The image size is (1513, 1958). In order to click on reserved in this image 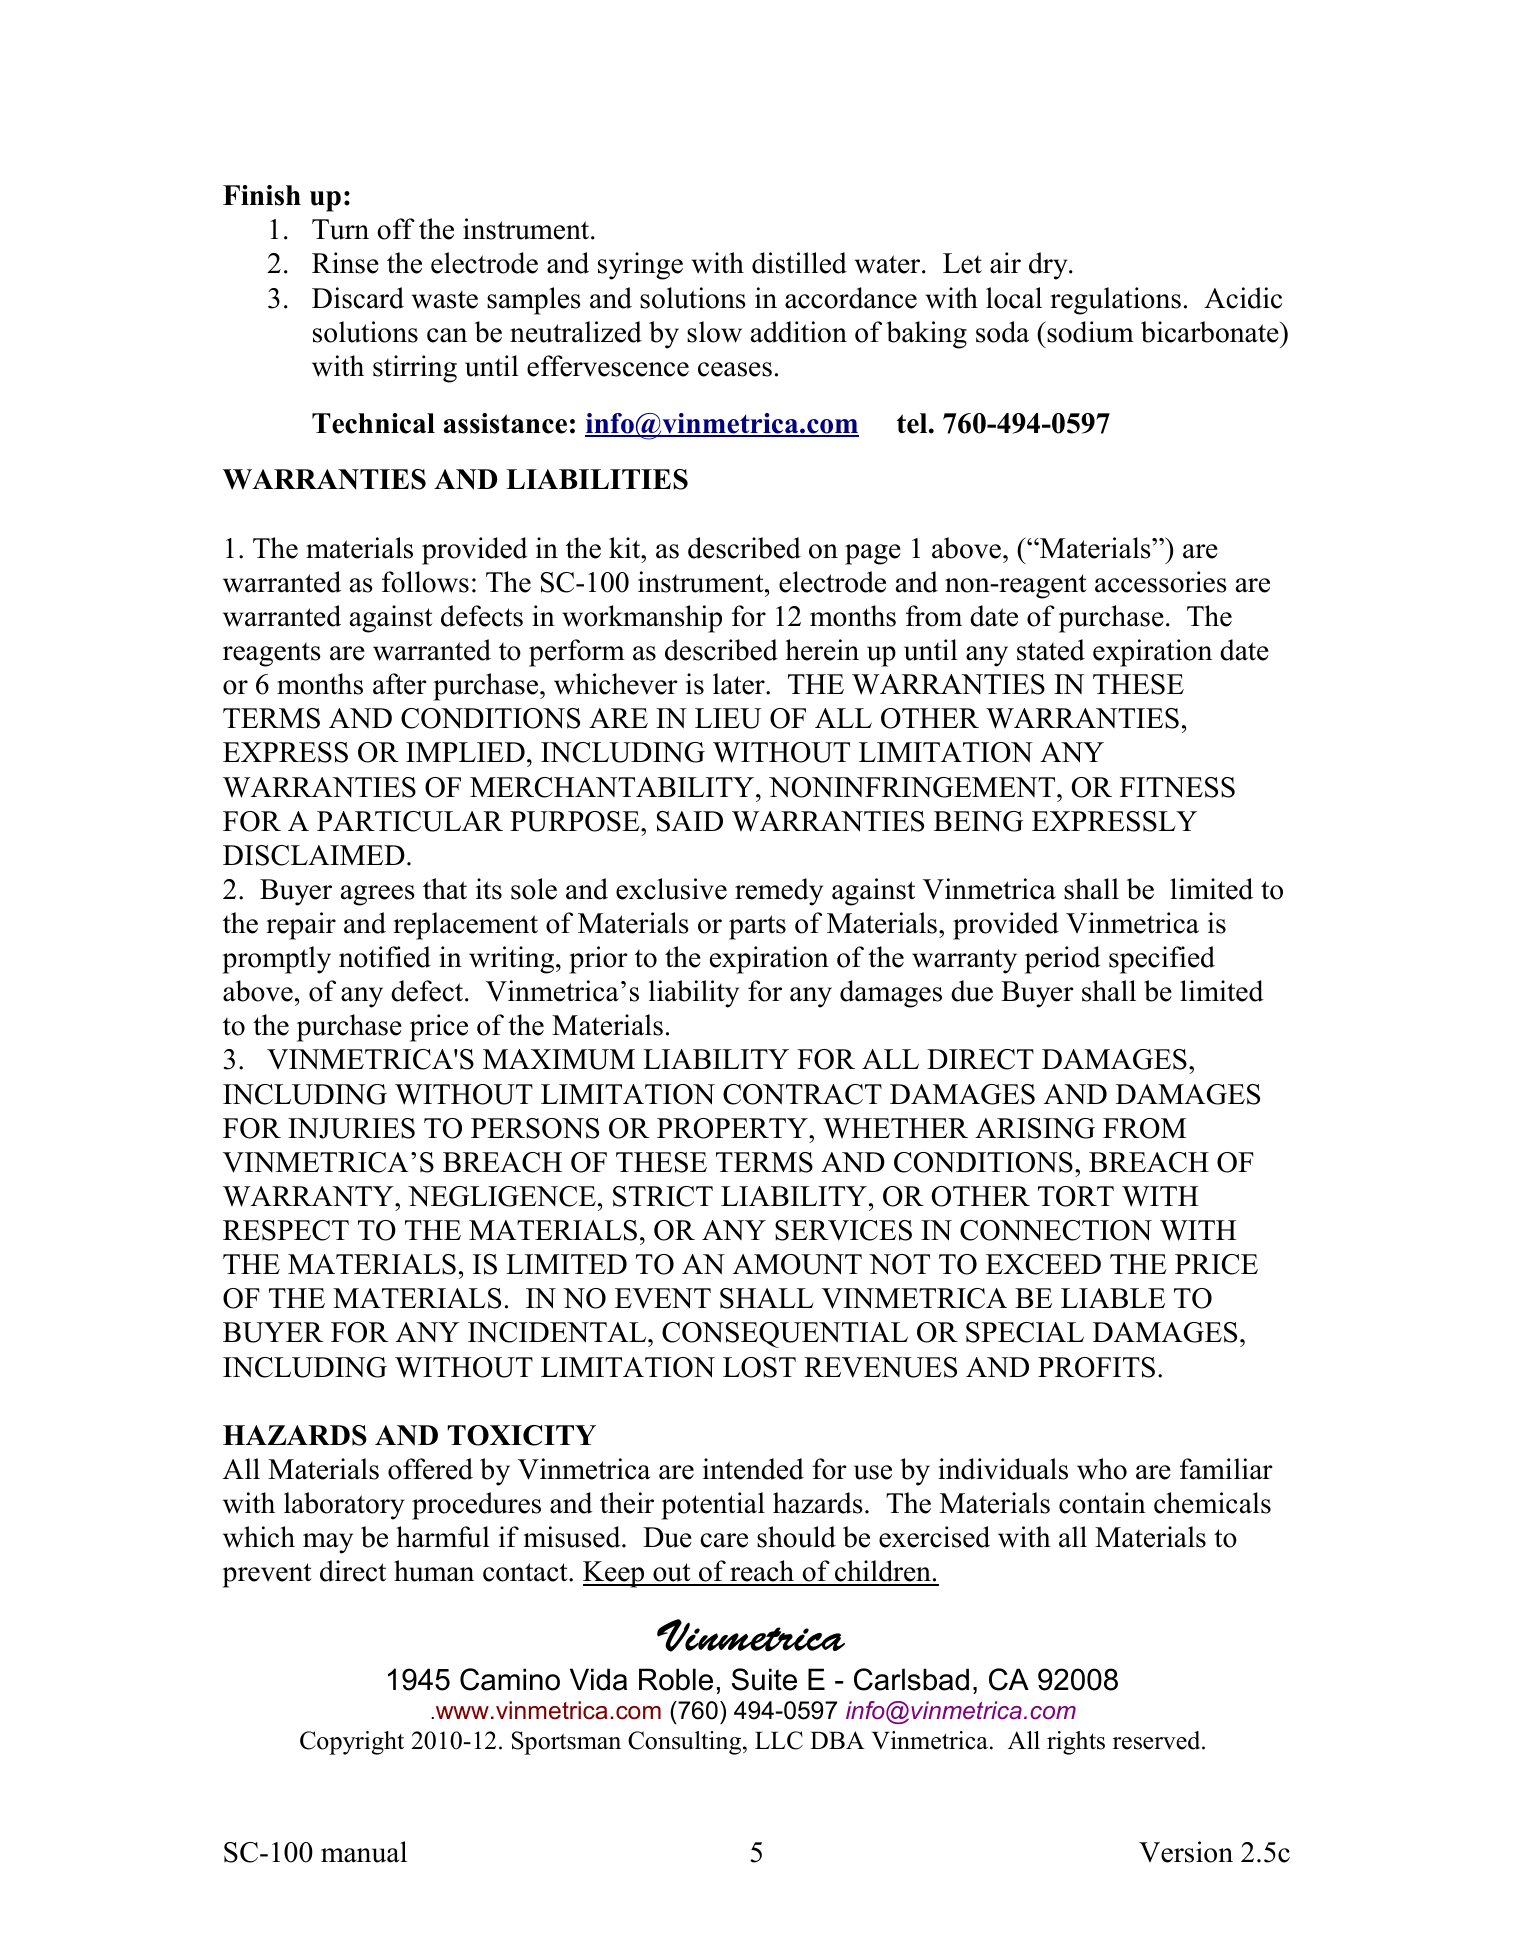, I will do `click(1158, 1740)`.
